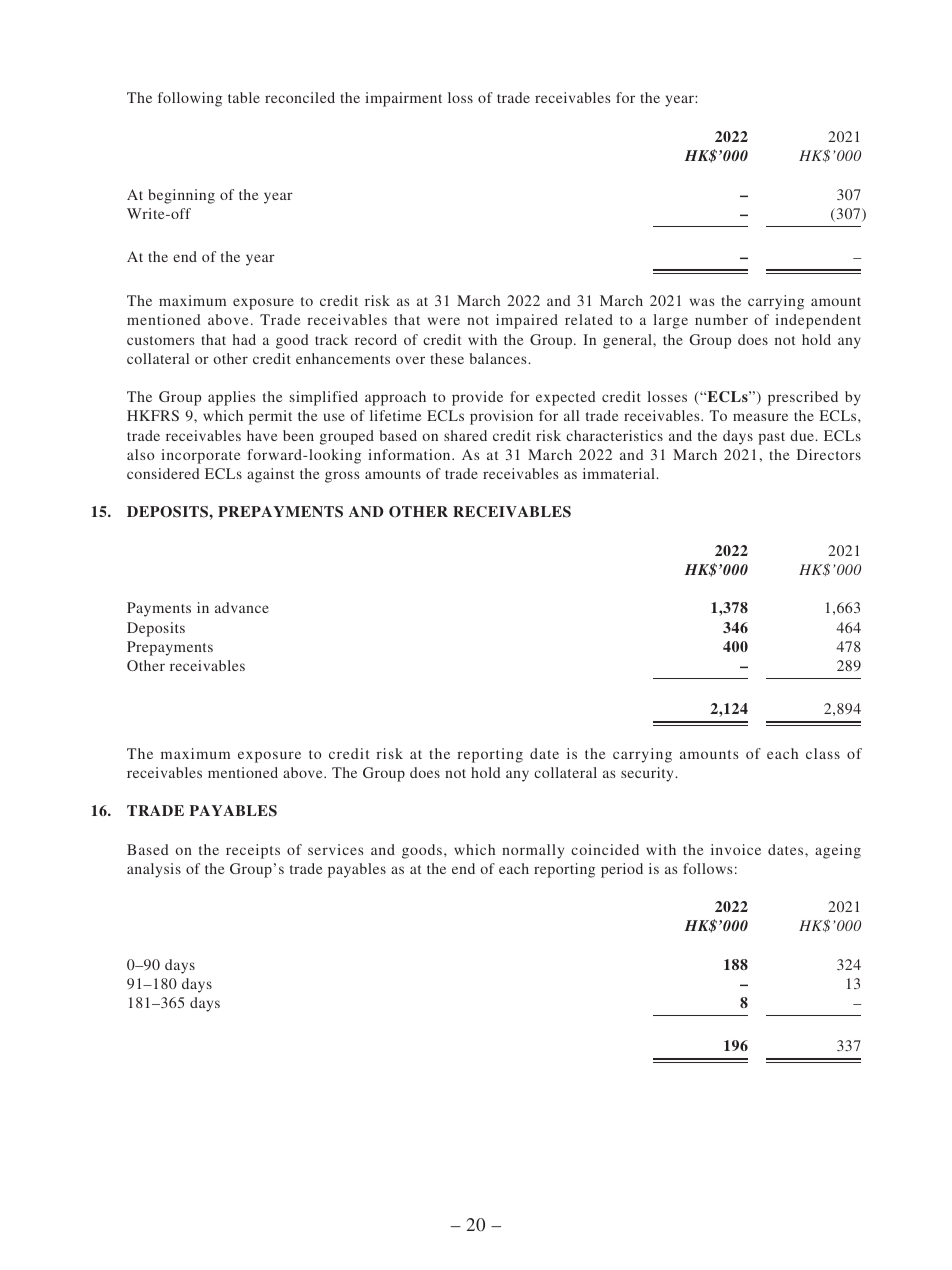 The width and height of the page is (952, 1270). I want to click on normally, so click(533, 851).
